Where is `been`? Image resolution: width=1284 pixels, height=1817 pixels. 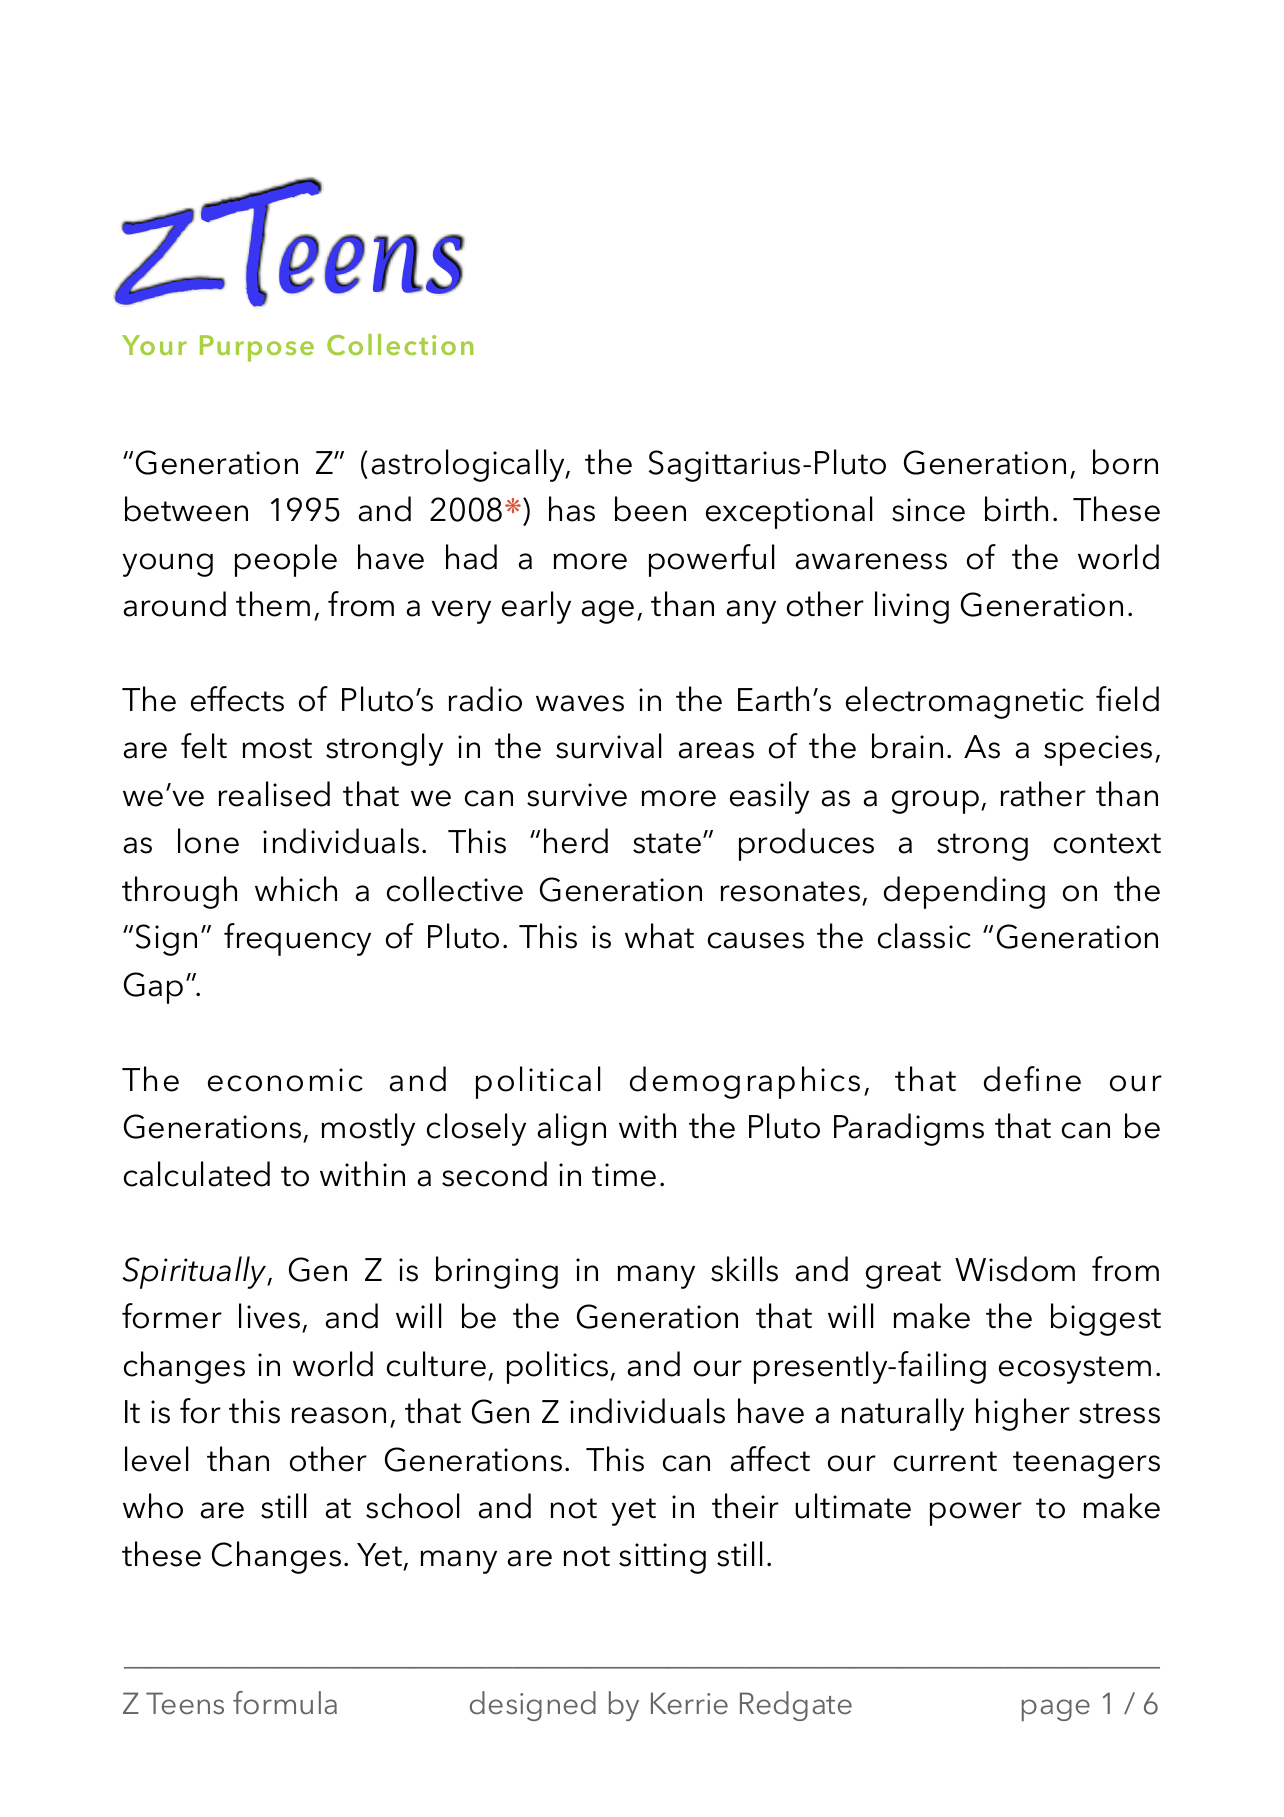 been is located at coordinates (650, 509).
